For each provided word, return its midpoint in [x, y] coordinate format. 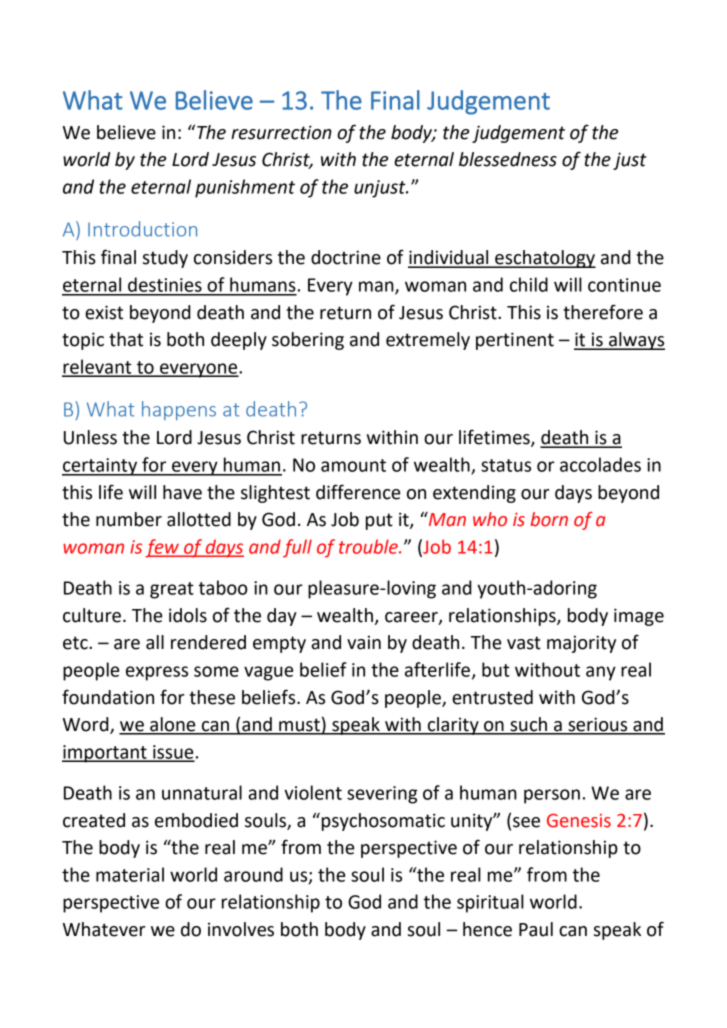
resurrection [281, 132]
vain [364, 642]
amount [353, 465]
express [157, 673]
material [130, 874]
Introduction [142, 229]
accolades [600, 464]
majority [581, 644]
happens [179, 410]
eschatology [544, 259]
